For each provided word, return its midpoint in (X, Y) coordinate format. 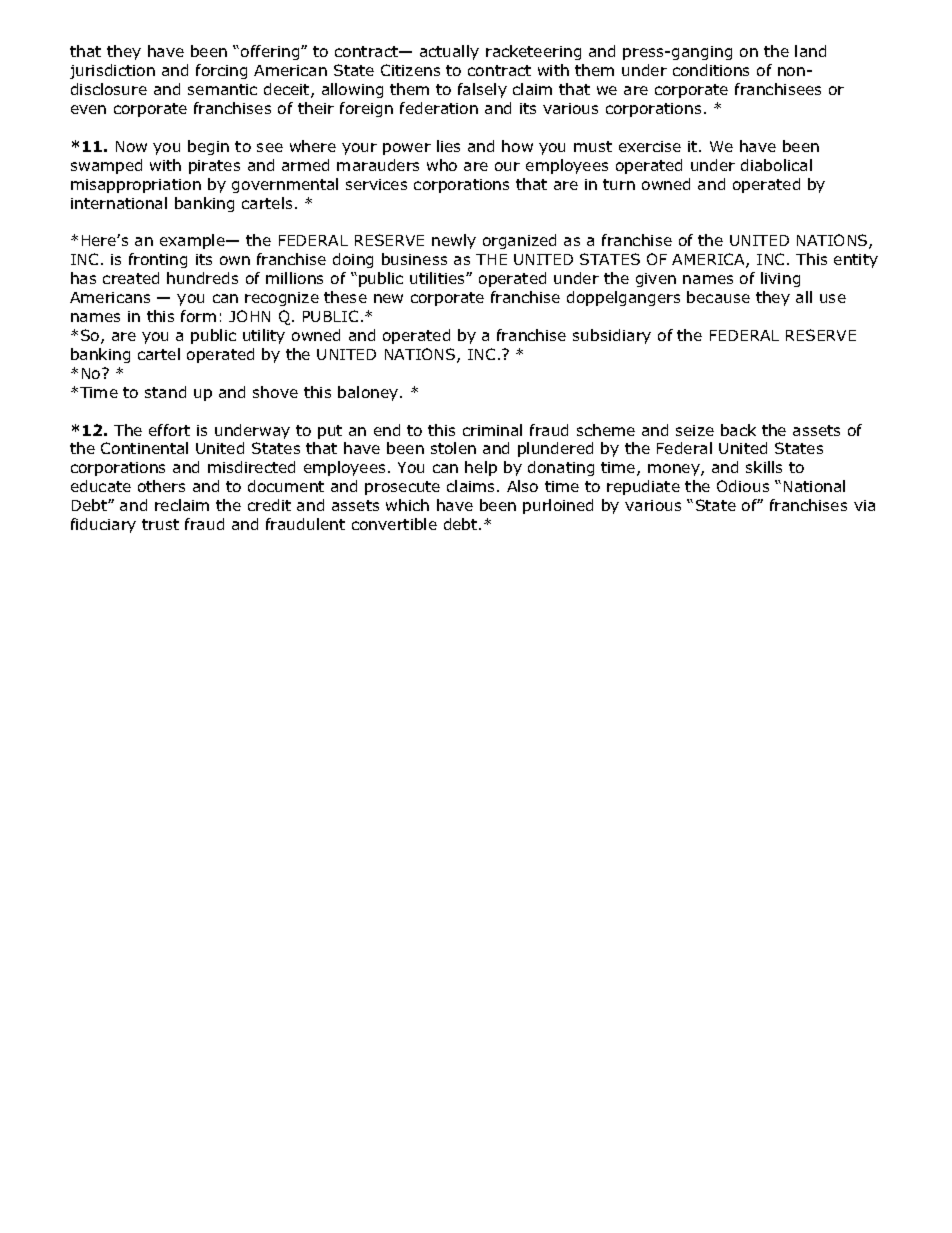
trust (160, 524)
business (414, 259)
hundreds (202, 278)
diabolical (776, 165)
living (780, 279)
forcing (221, 71)
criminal (492, 430)
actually (449, 52)
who (442, 165)
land (810, 51)
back (738, 430)
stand (165, 392)
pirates (214, 167)
